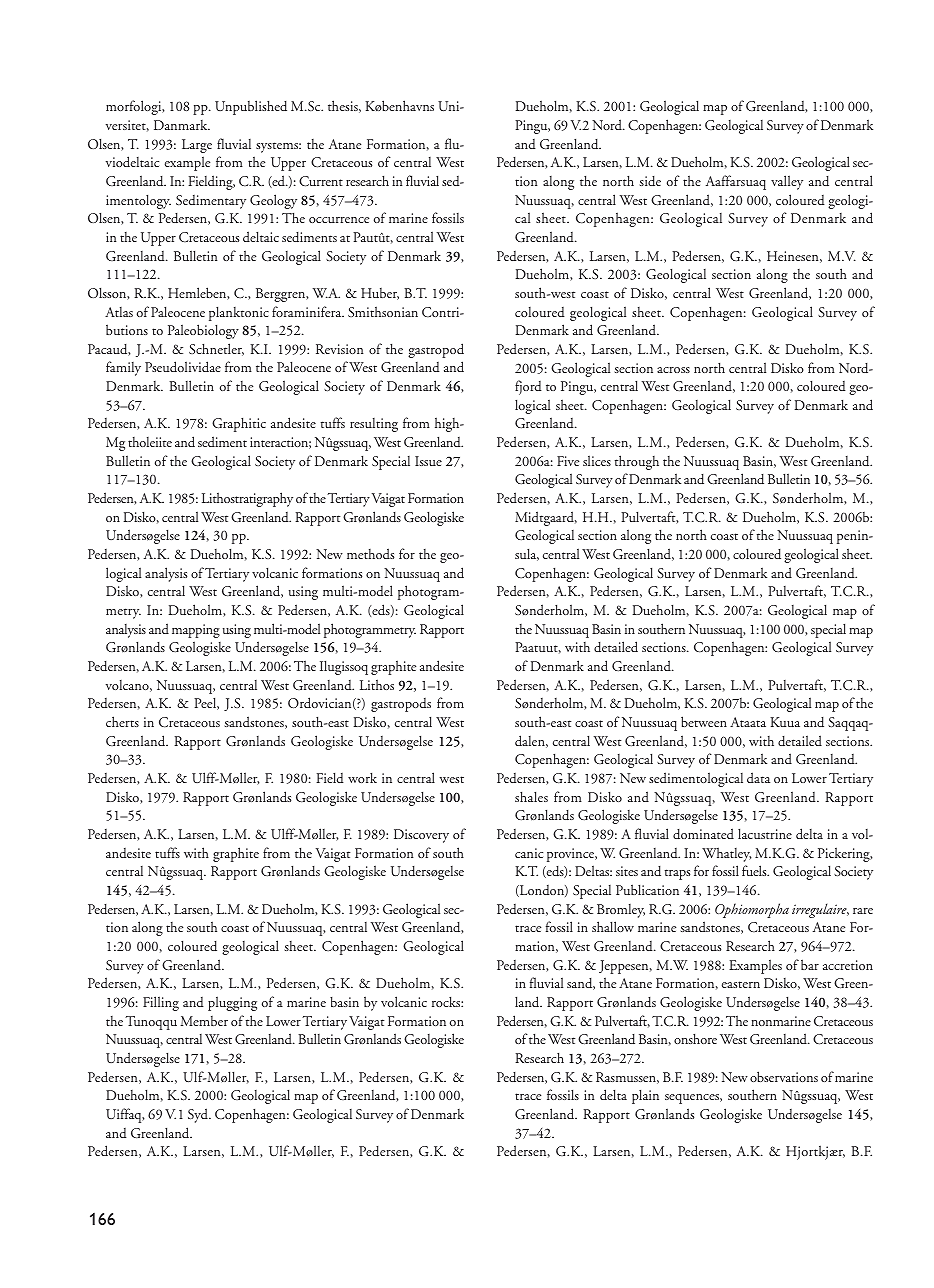  Describe the element at coordinates (765, 833) in the screenshot. I see `lacustrine` at that location.
